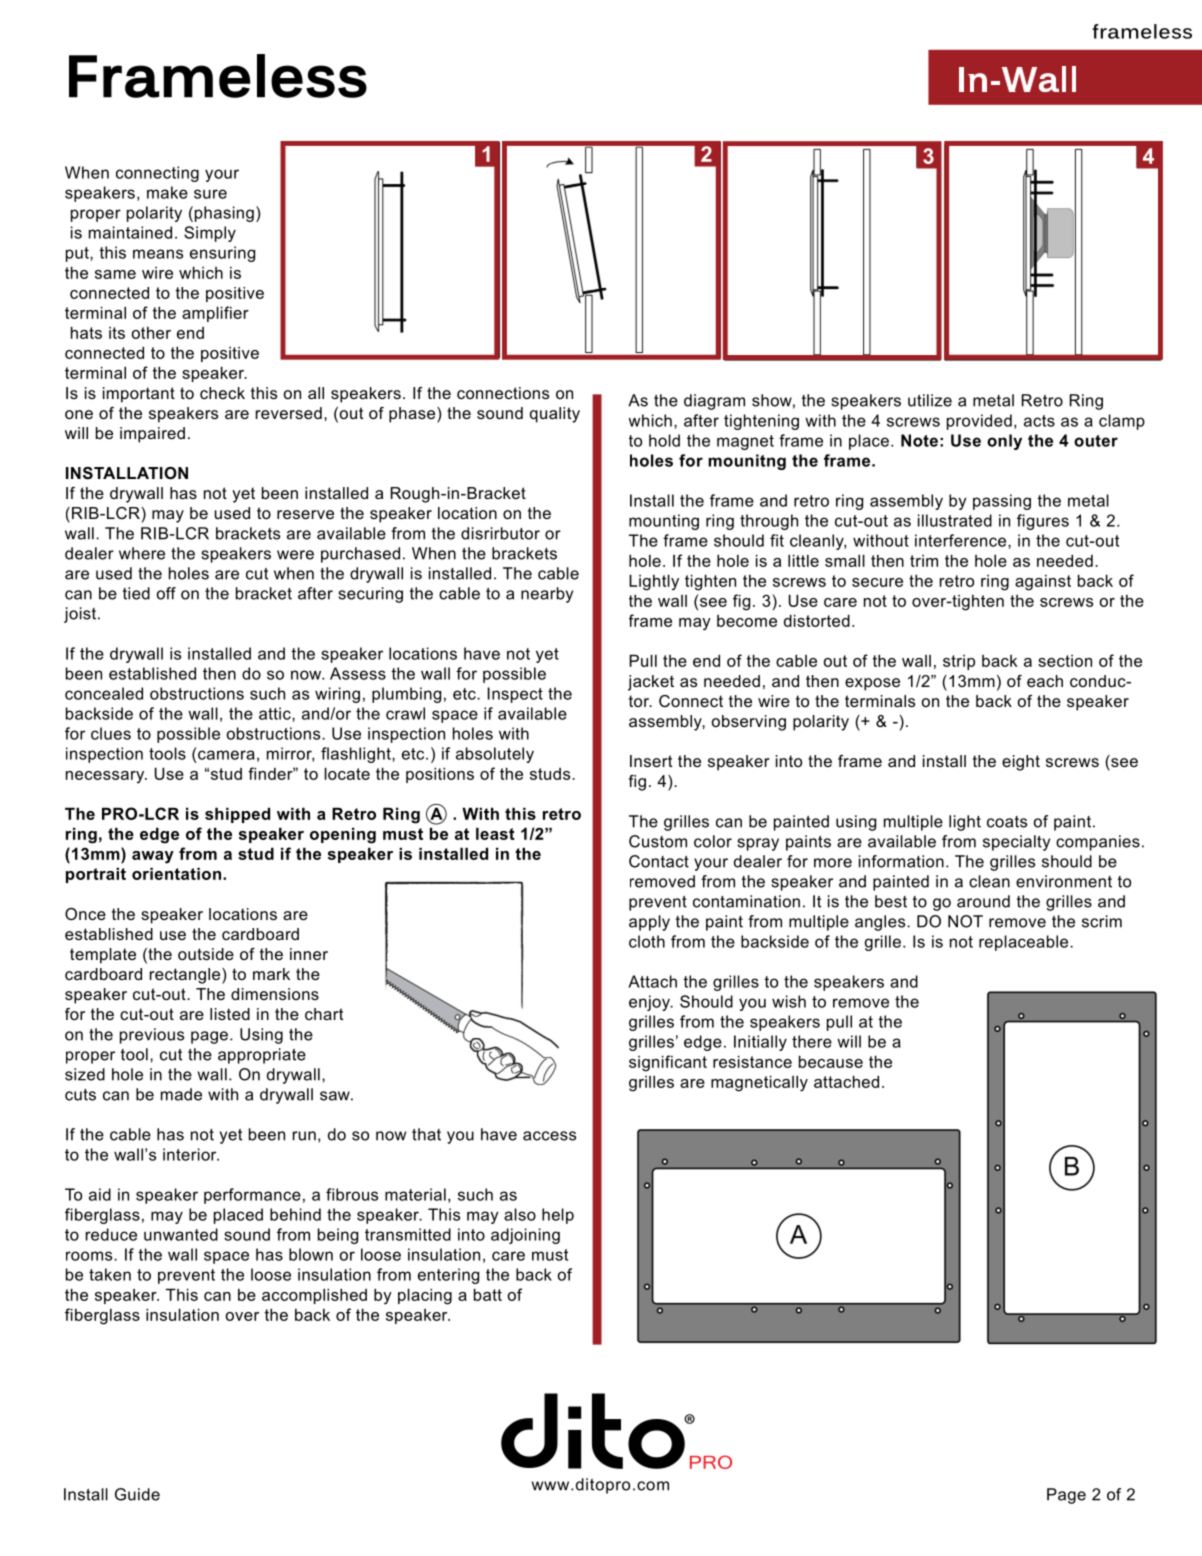  I want to click on Guide, so click(137, 1494).
